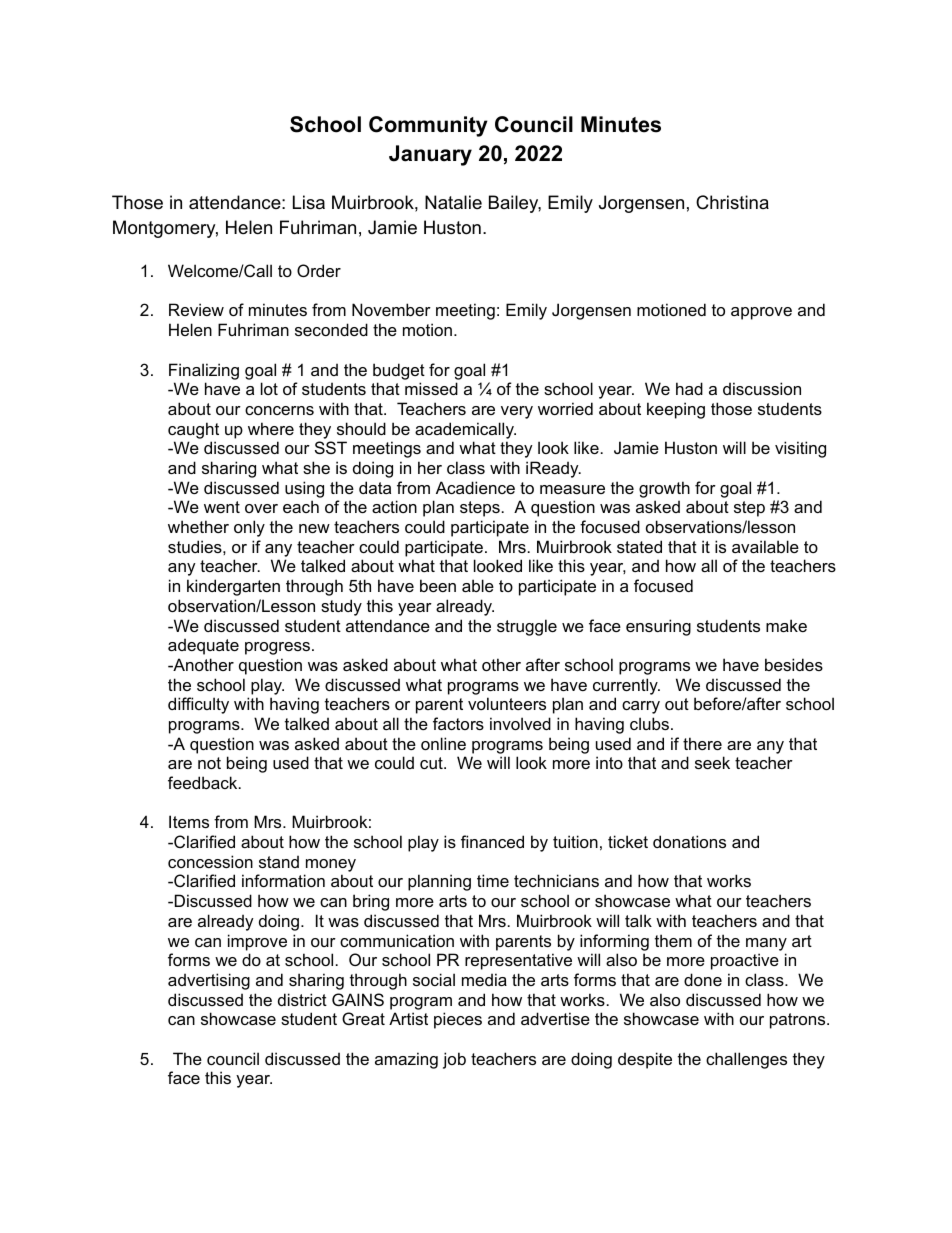  Describe the element at coordinates (309, 202) in the screenshot. I see `Lisa` at that location.
